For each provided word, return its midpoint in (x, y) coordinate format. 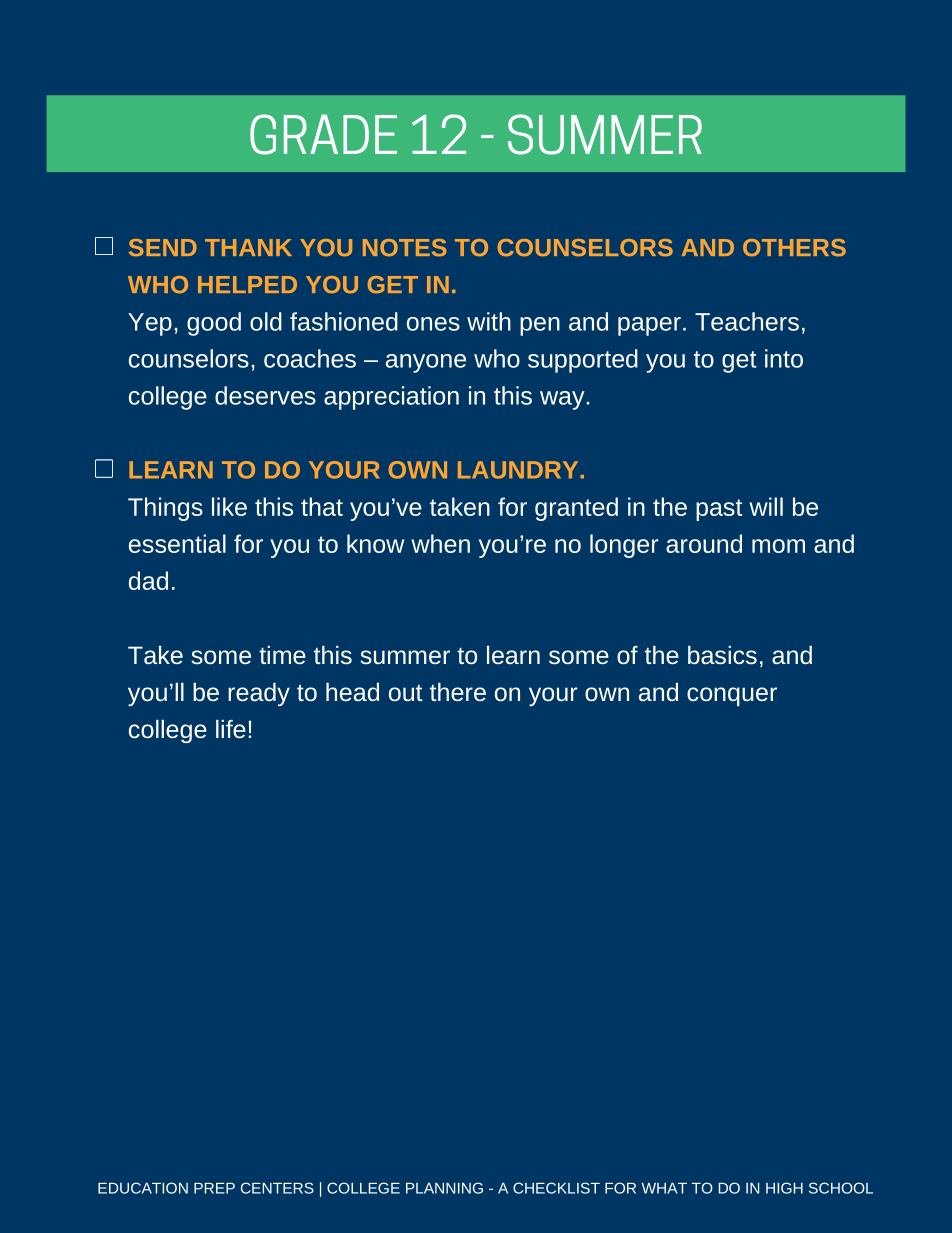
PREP (214, 1188)
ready (259, 694)
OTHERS (794, 248)
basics (722, 655)
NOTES (405, 248)
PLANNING (444, 1188)
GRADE (323, 134)
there (458, 692)
